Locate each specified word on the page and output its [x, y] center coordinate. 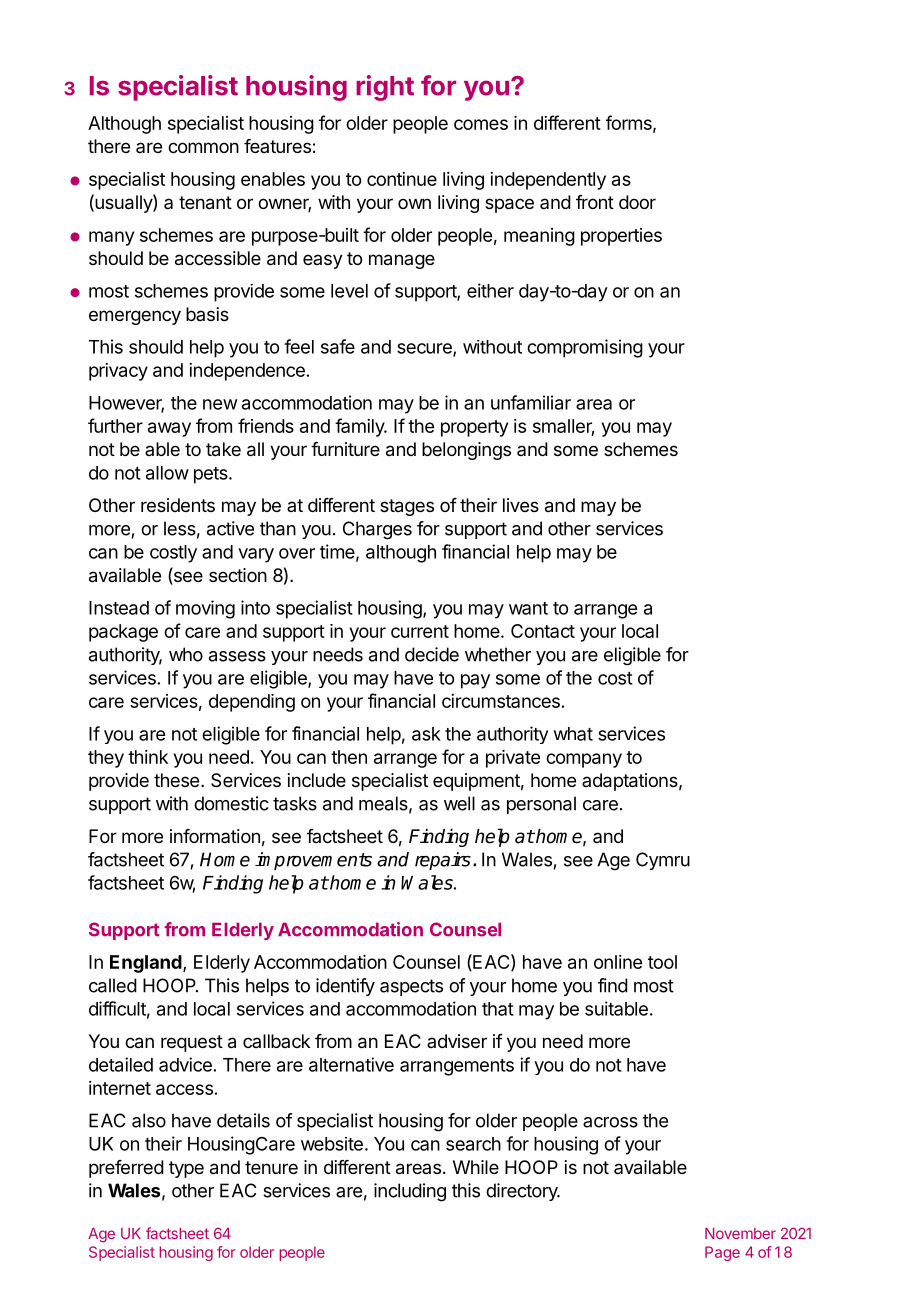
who [186, 654]
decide [432, 654]
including [410, 1192]
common [203, 147]
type [186, 1169]
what [573, 734]
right [385, 88]
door [637, 202]
